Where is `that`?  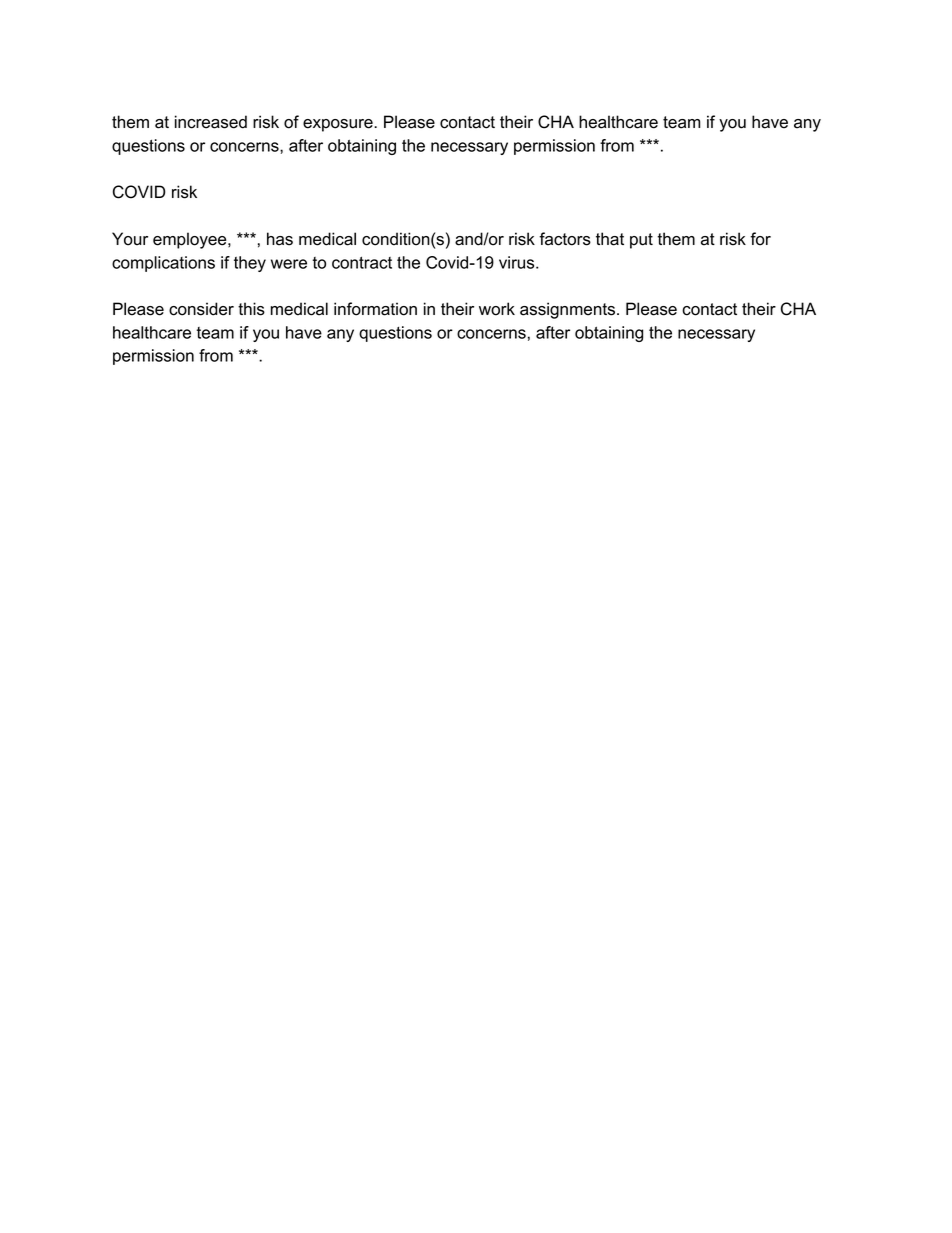 that is located at coordinates (610, 239).
